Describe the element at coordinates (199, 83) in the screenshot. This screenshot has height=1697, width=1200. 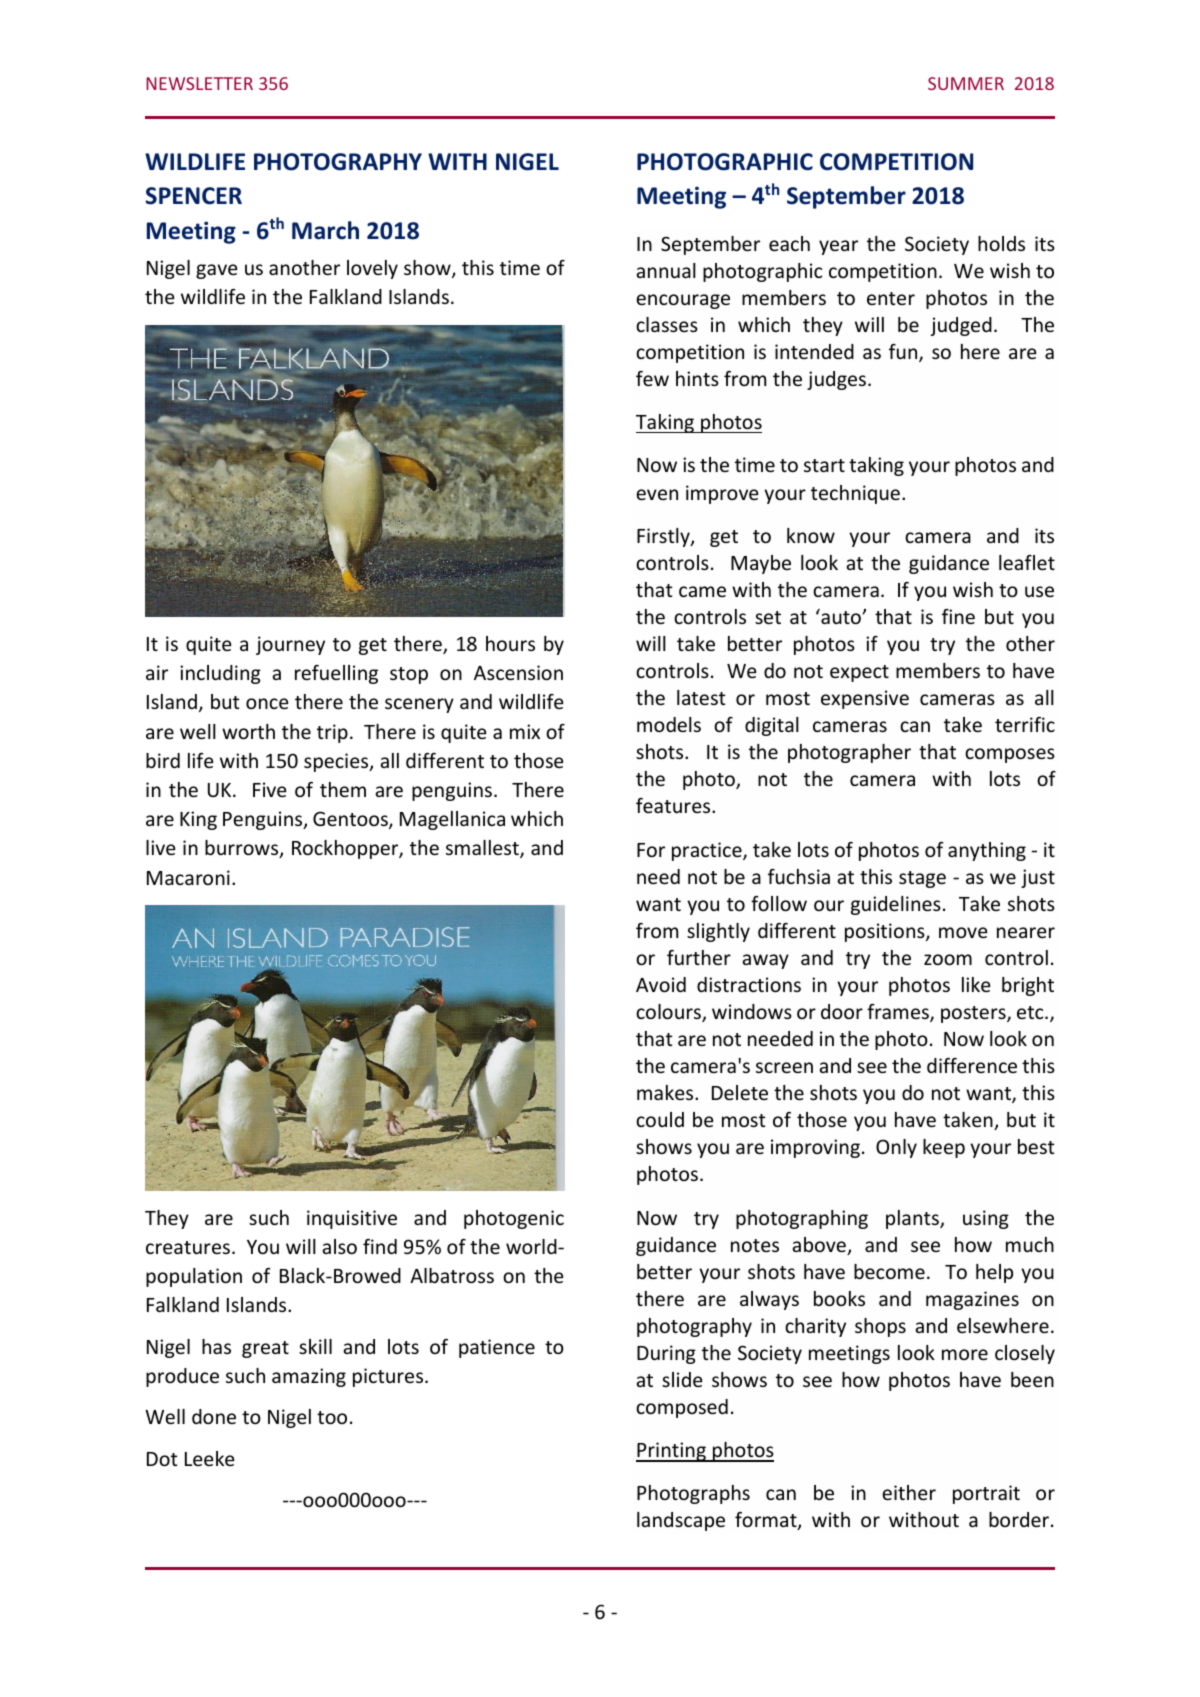
I see `NEWSLETTER` at that location.
